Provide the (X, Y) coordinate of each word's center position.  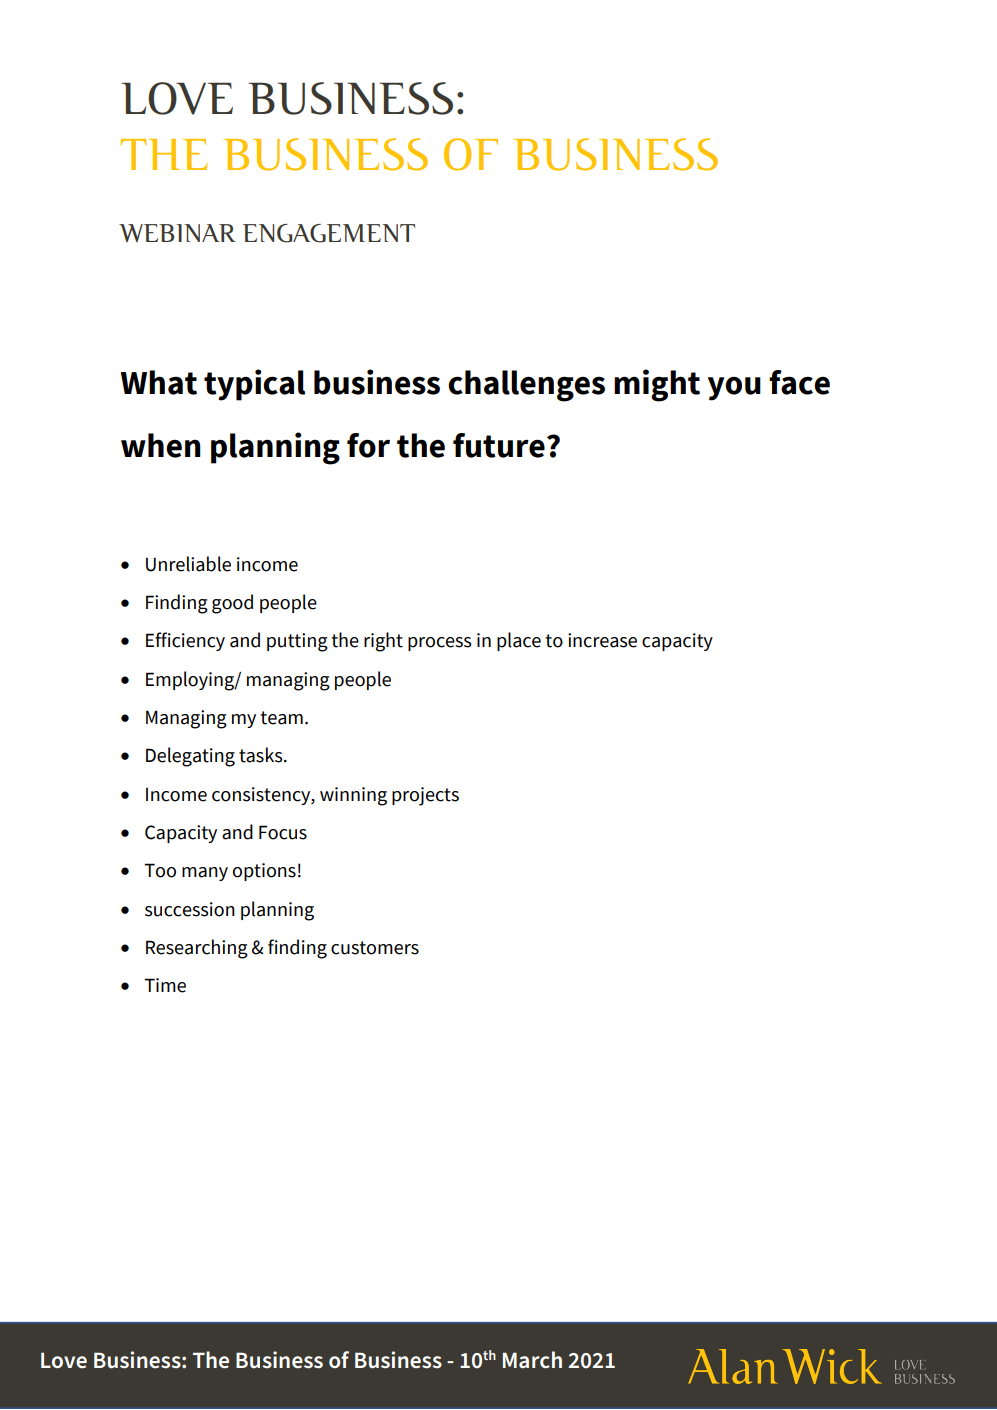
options (264, 872)
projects (425, 796)
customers (375, 948)
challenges (526, 386)
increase (602, 640)
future (499, 445)
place (519, 641)
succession (190, 909)
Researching (197, 949)
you (734, 389)
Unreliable (188, 564)
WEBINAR (177, 233)
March (532, 1360)
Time (165, 985)
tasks (262, 755)
